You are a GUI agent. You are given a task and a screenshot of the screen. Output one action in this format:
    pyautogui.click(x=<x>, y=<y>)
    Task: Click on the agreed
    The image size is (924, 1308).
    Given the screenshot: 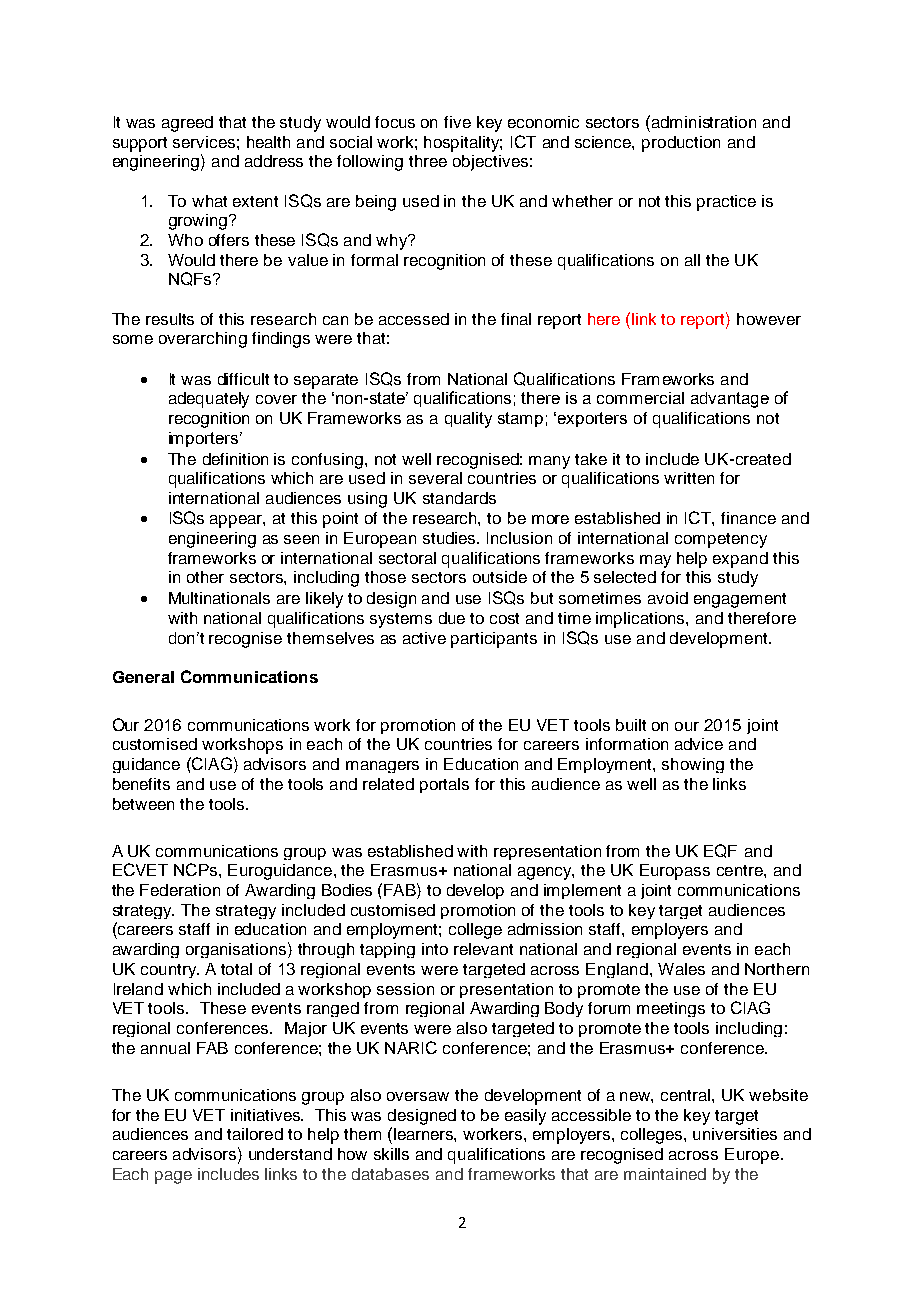 What is the action you would take?
    pyautogui.click(x=187, y=124)
